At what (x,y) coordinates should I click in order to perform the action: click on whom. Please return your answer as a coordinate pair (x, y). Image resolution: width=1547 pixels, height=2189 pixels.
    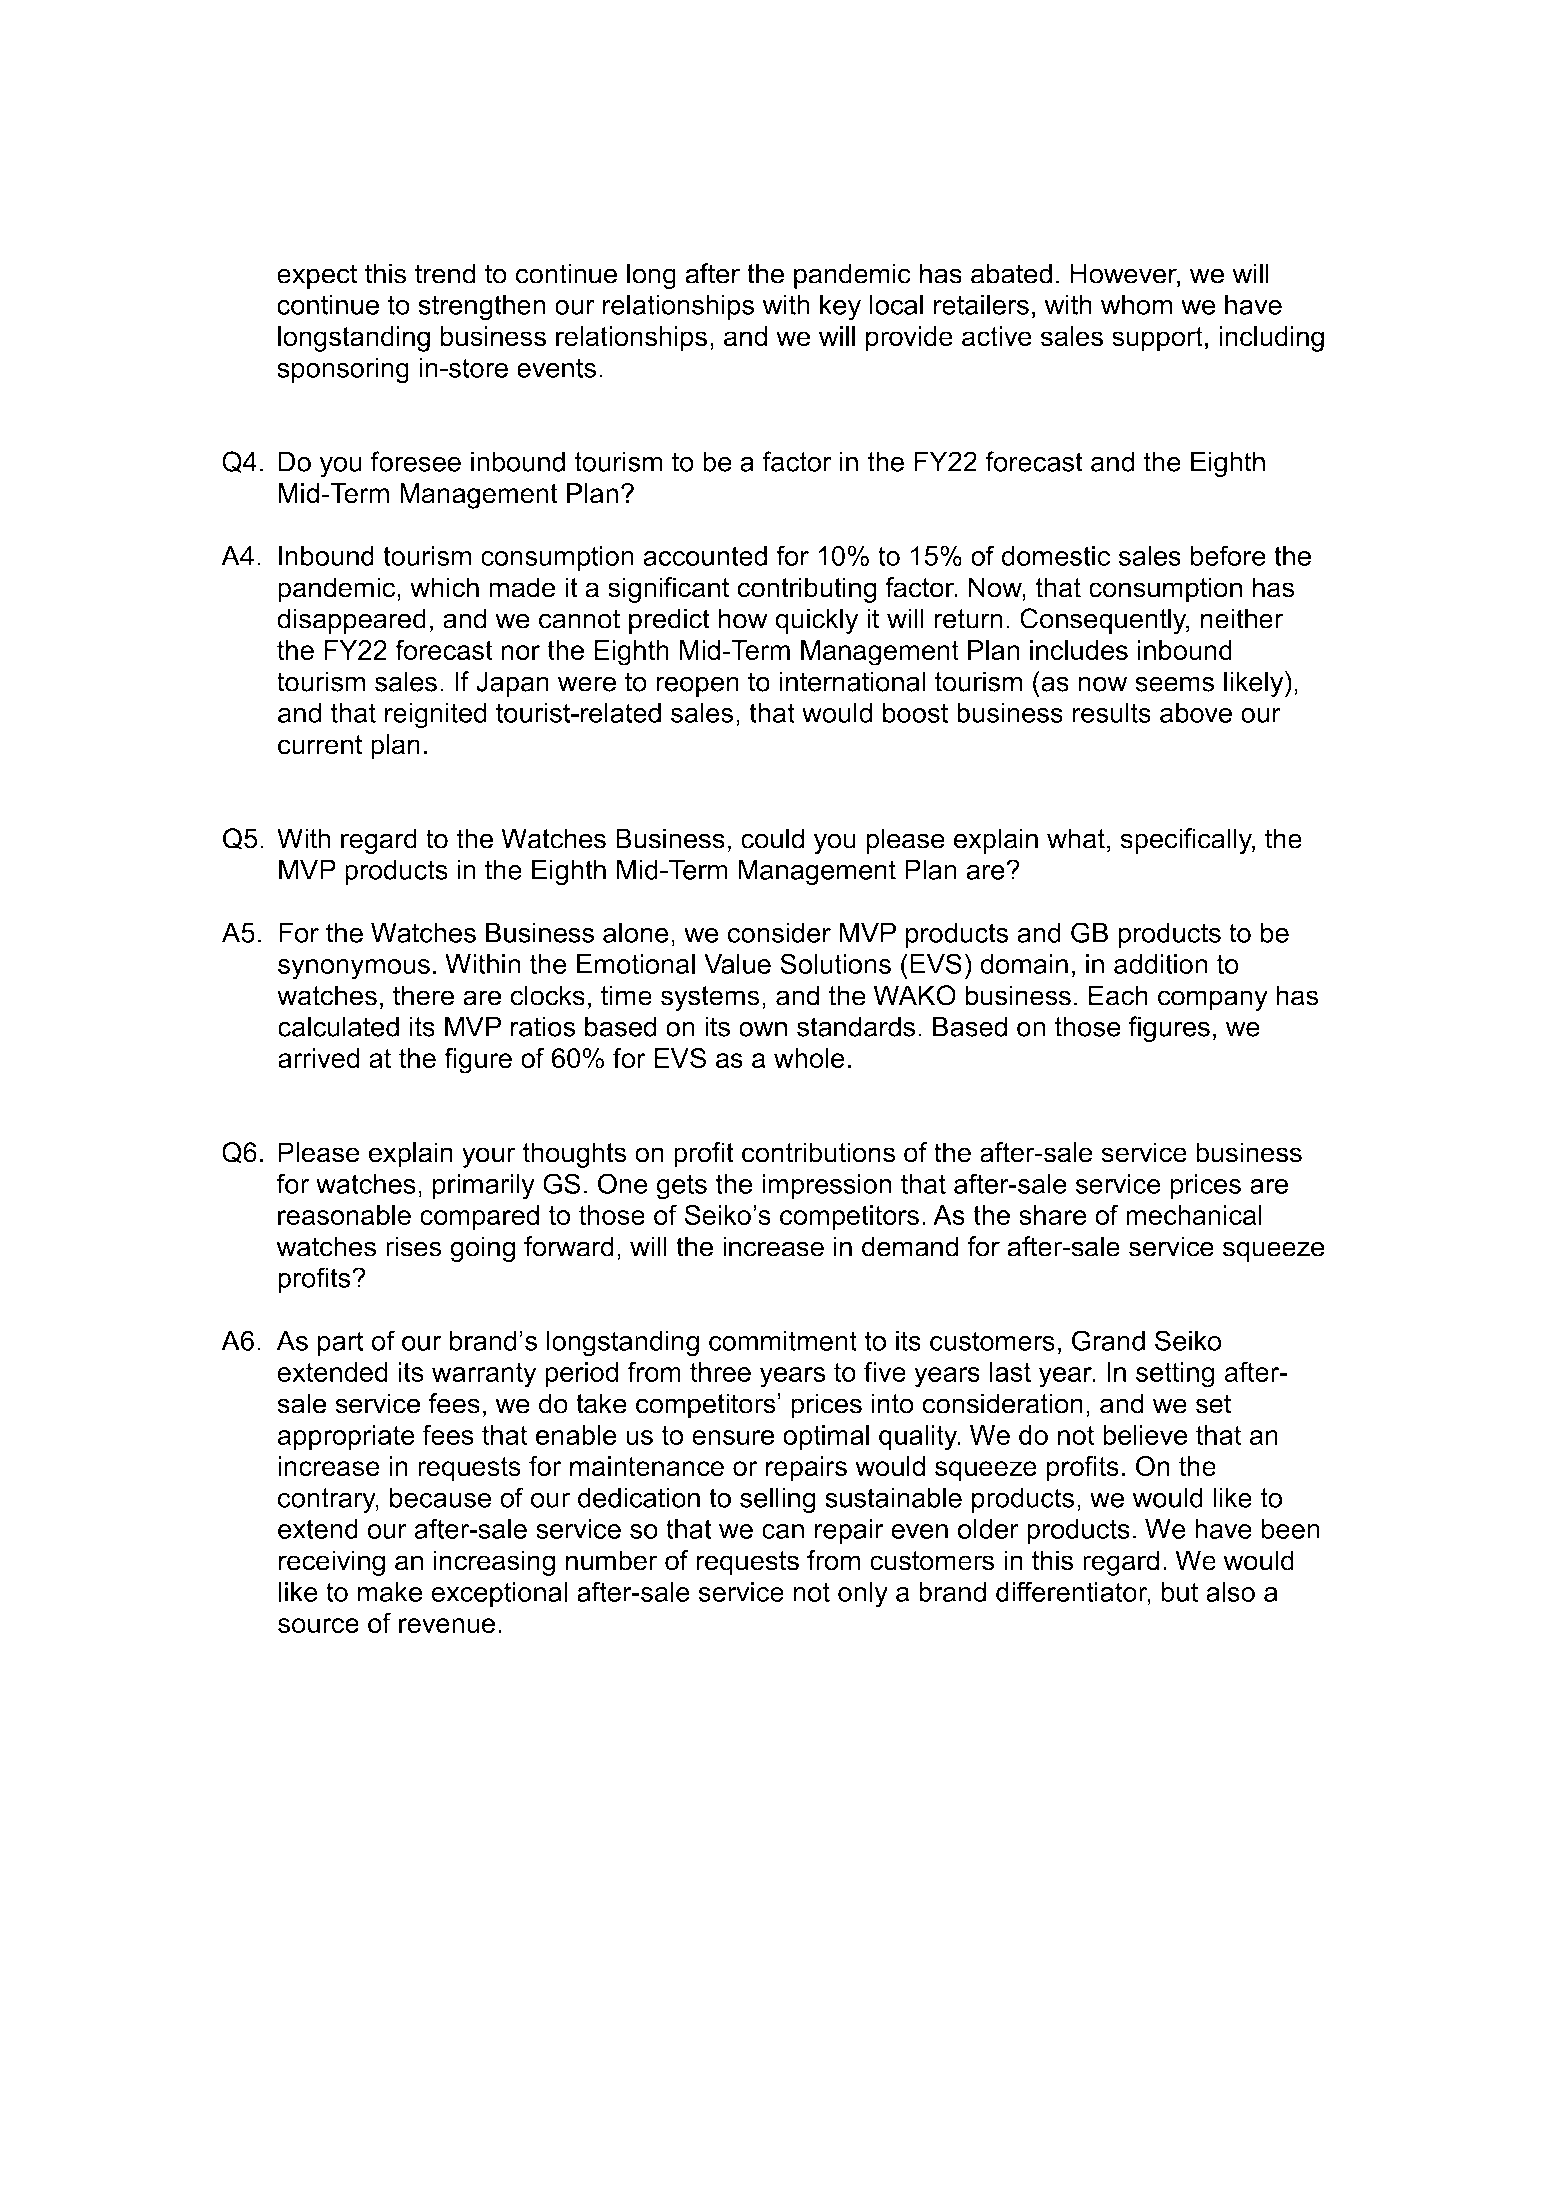
    Looking at the image, I should click on (1136, 304).
